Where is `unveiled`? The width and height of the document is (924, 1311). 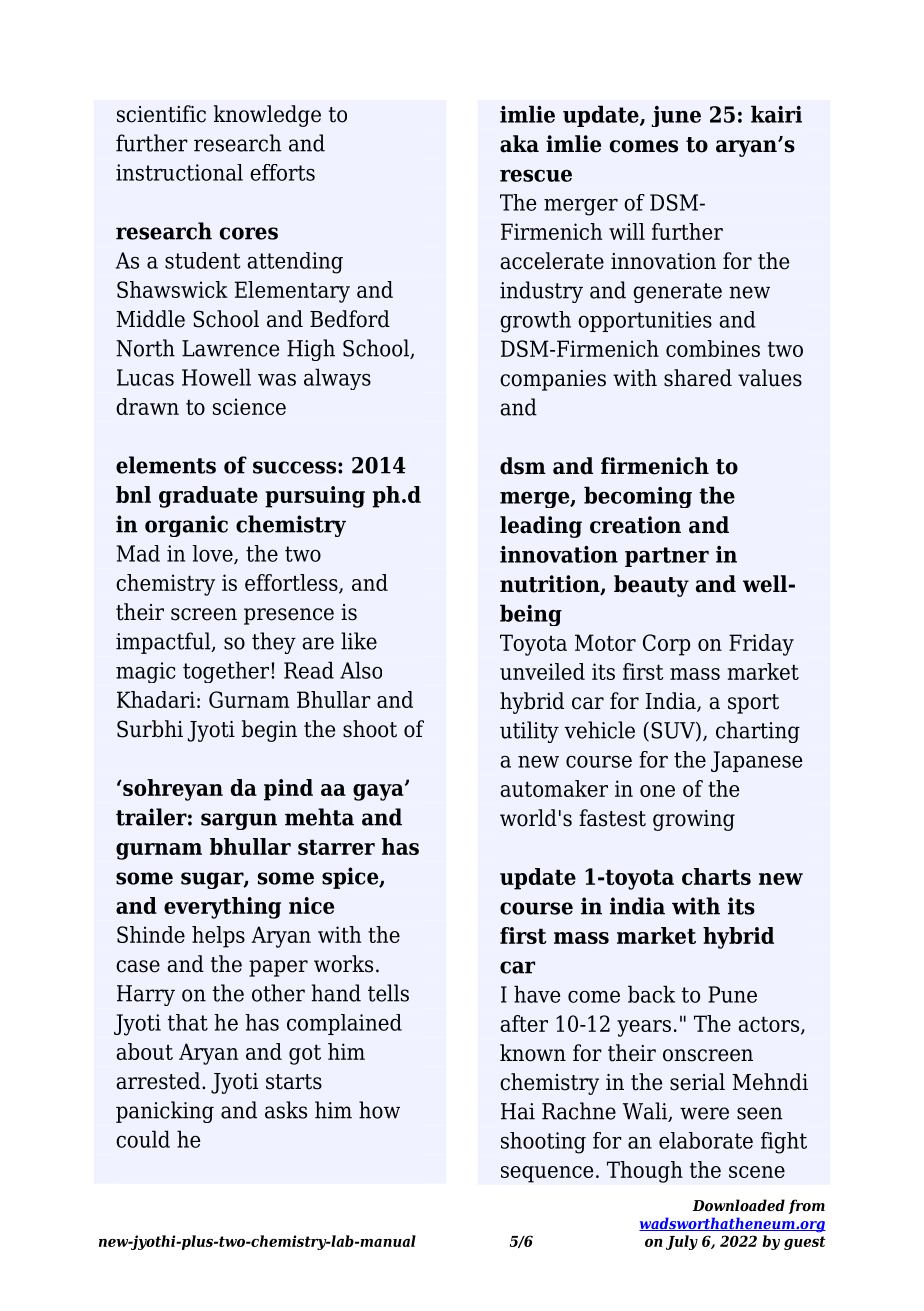 unveiled is located at coordinates (542, 671).
